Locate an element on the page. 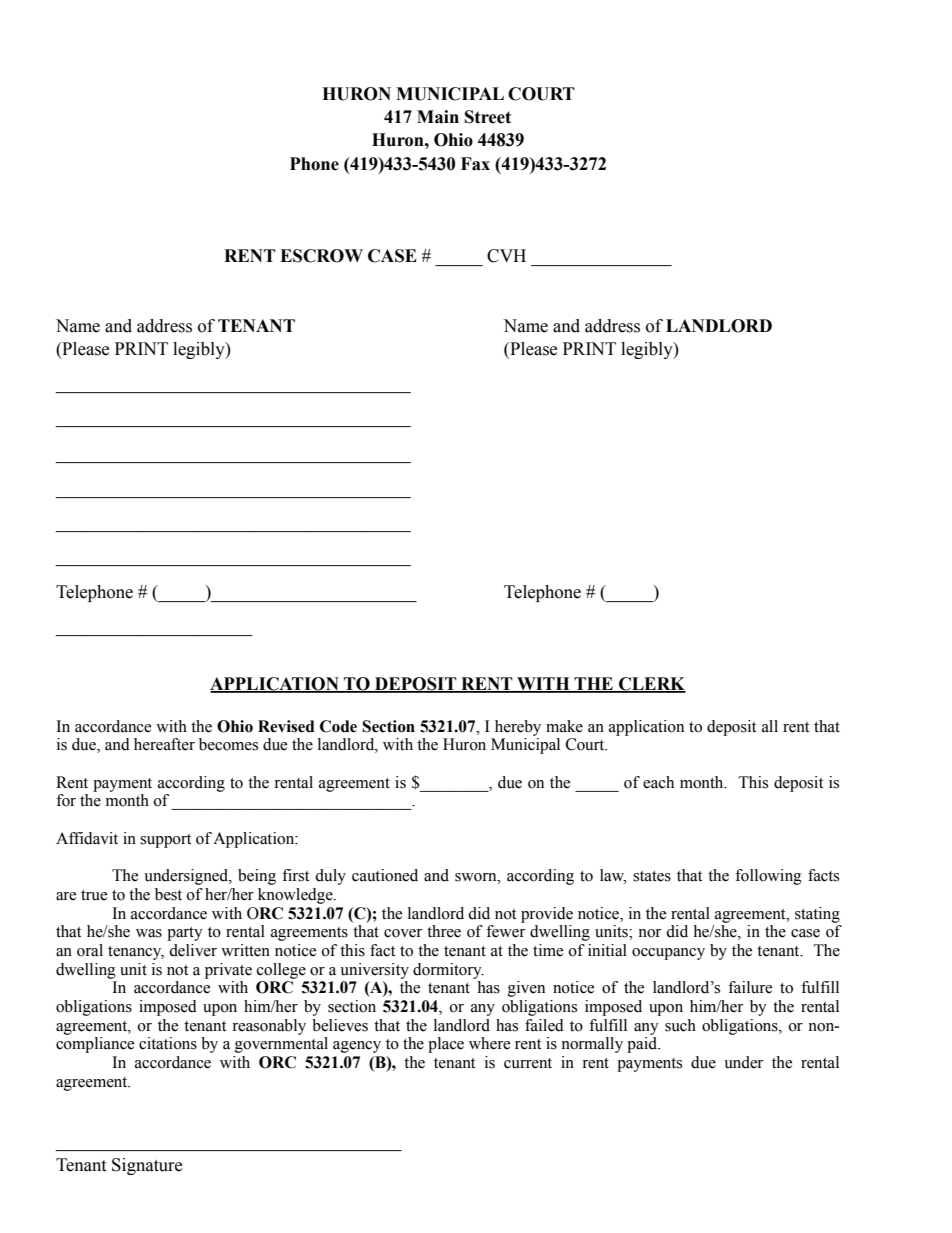 The width and height of the page is (952, 1233). Fax is located at coordinates (475, 164).
